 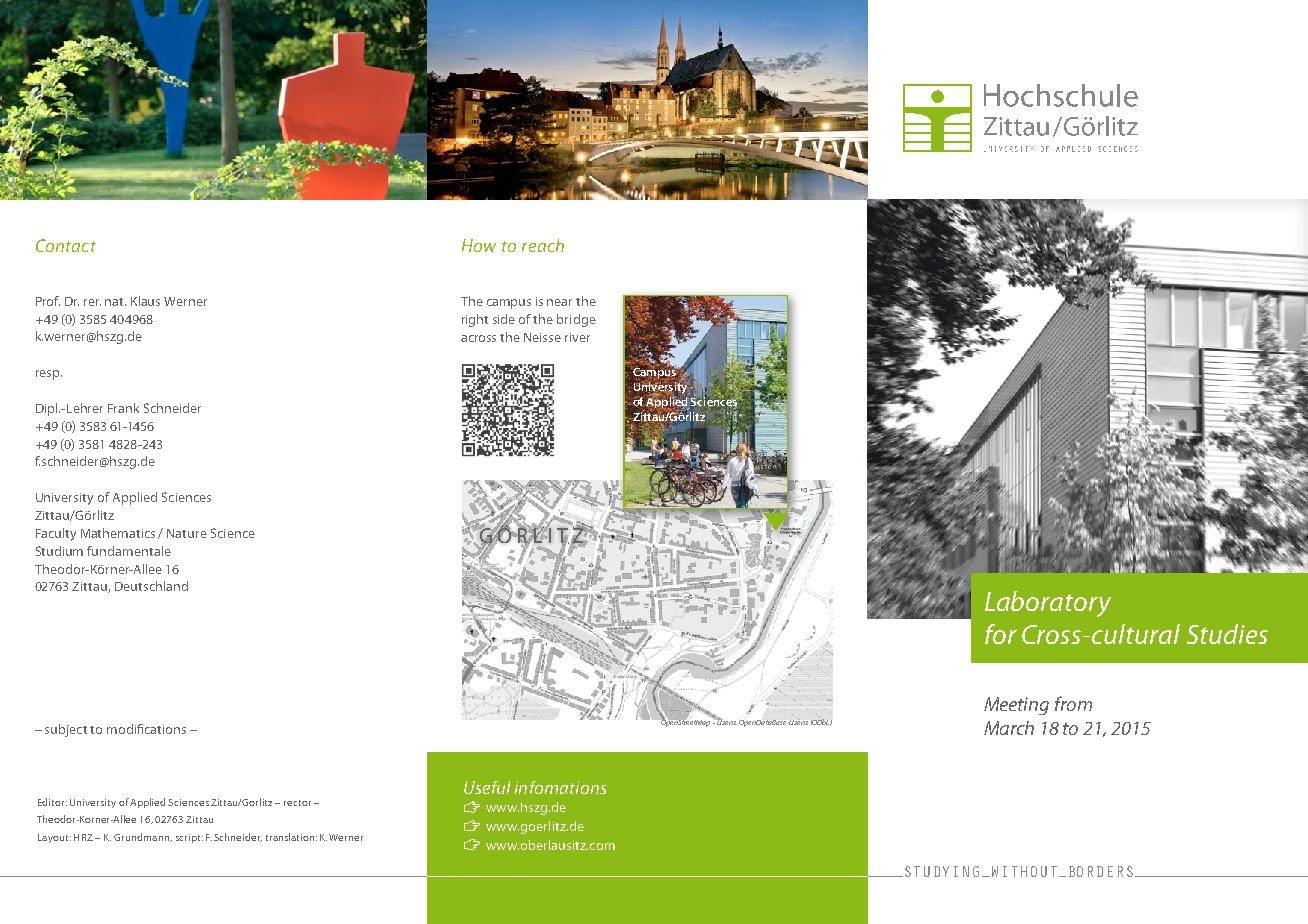 What do you see at coordinates (1101, 871) in the screenshot?
I see `BORDERS` at bounding box center [1101, 871].
